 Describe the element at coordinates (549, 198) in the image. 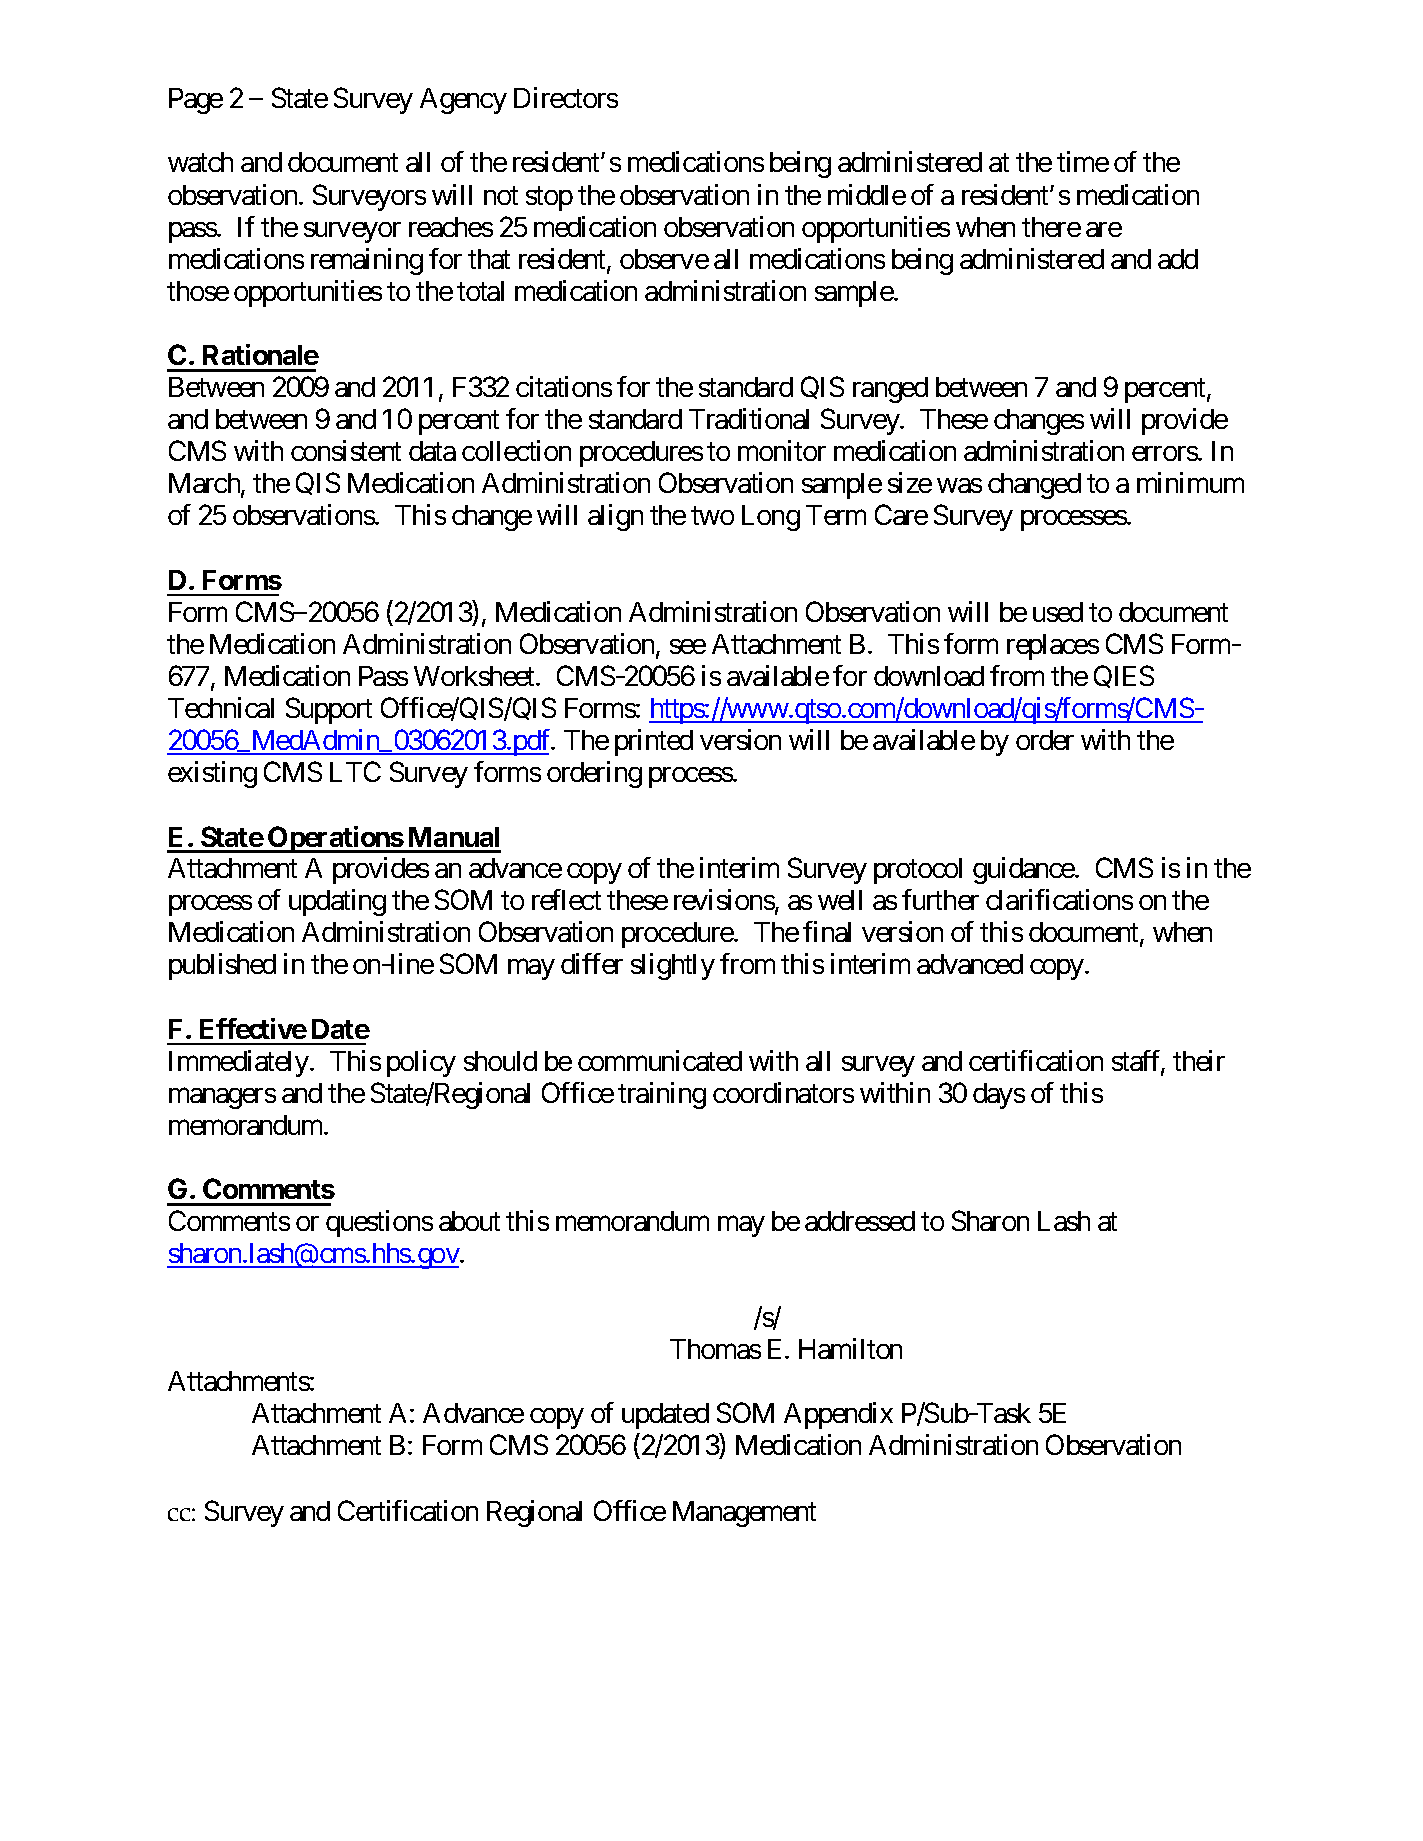

I see `stop` at that location.
